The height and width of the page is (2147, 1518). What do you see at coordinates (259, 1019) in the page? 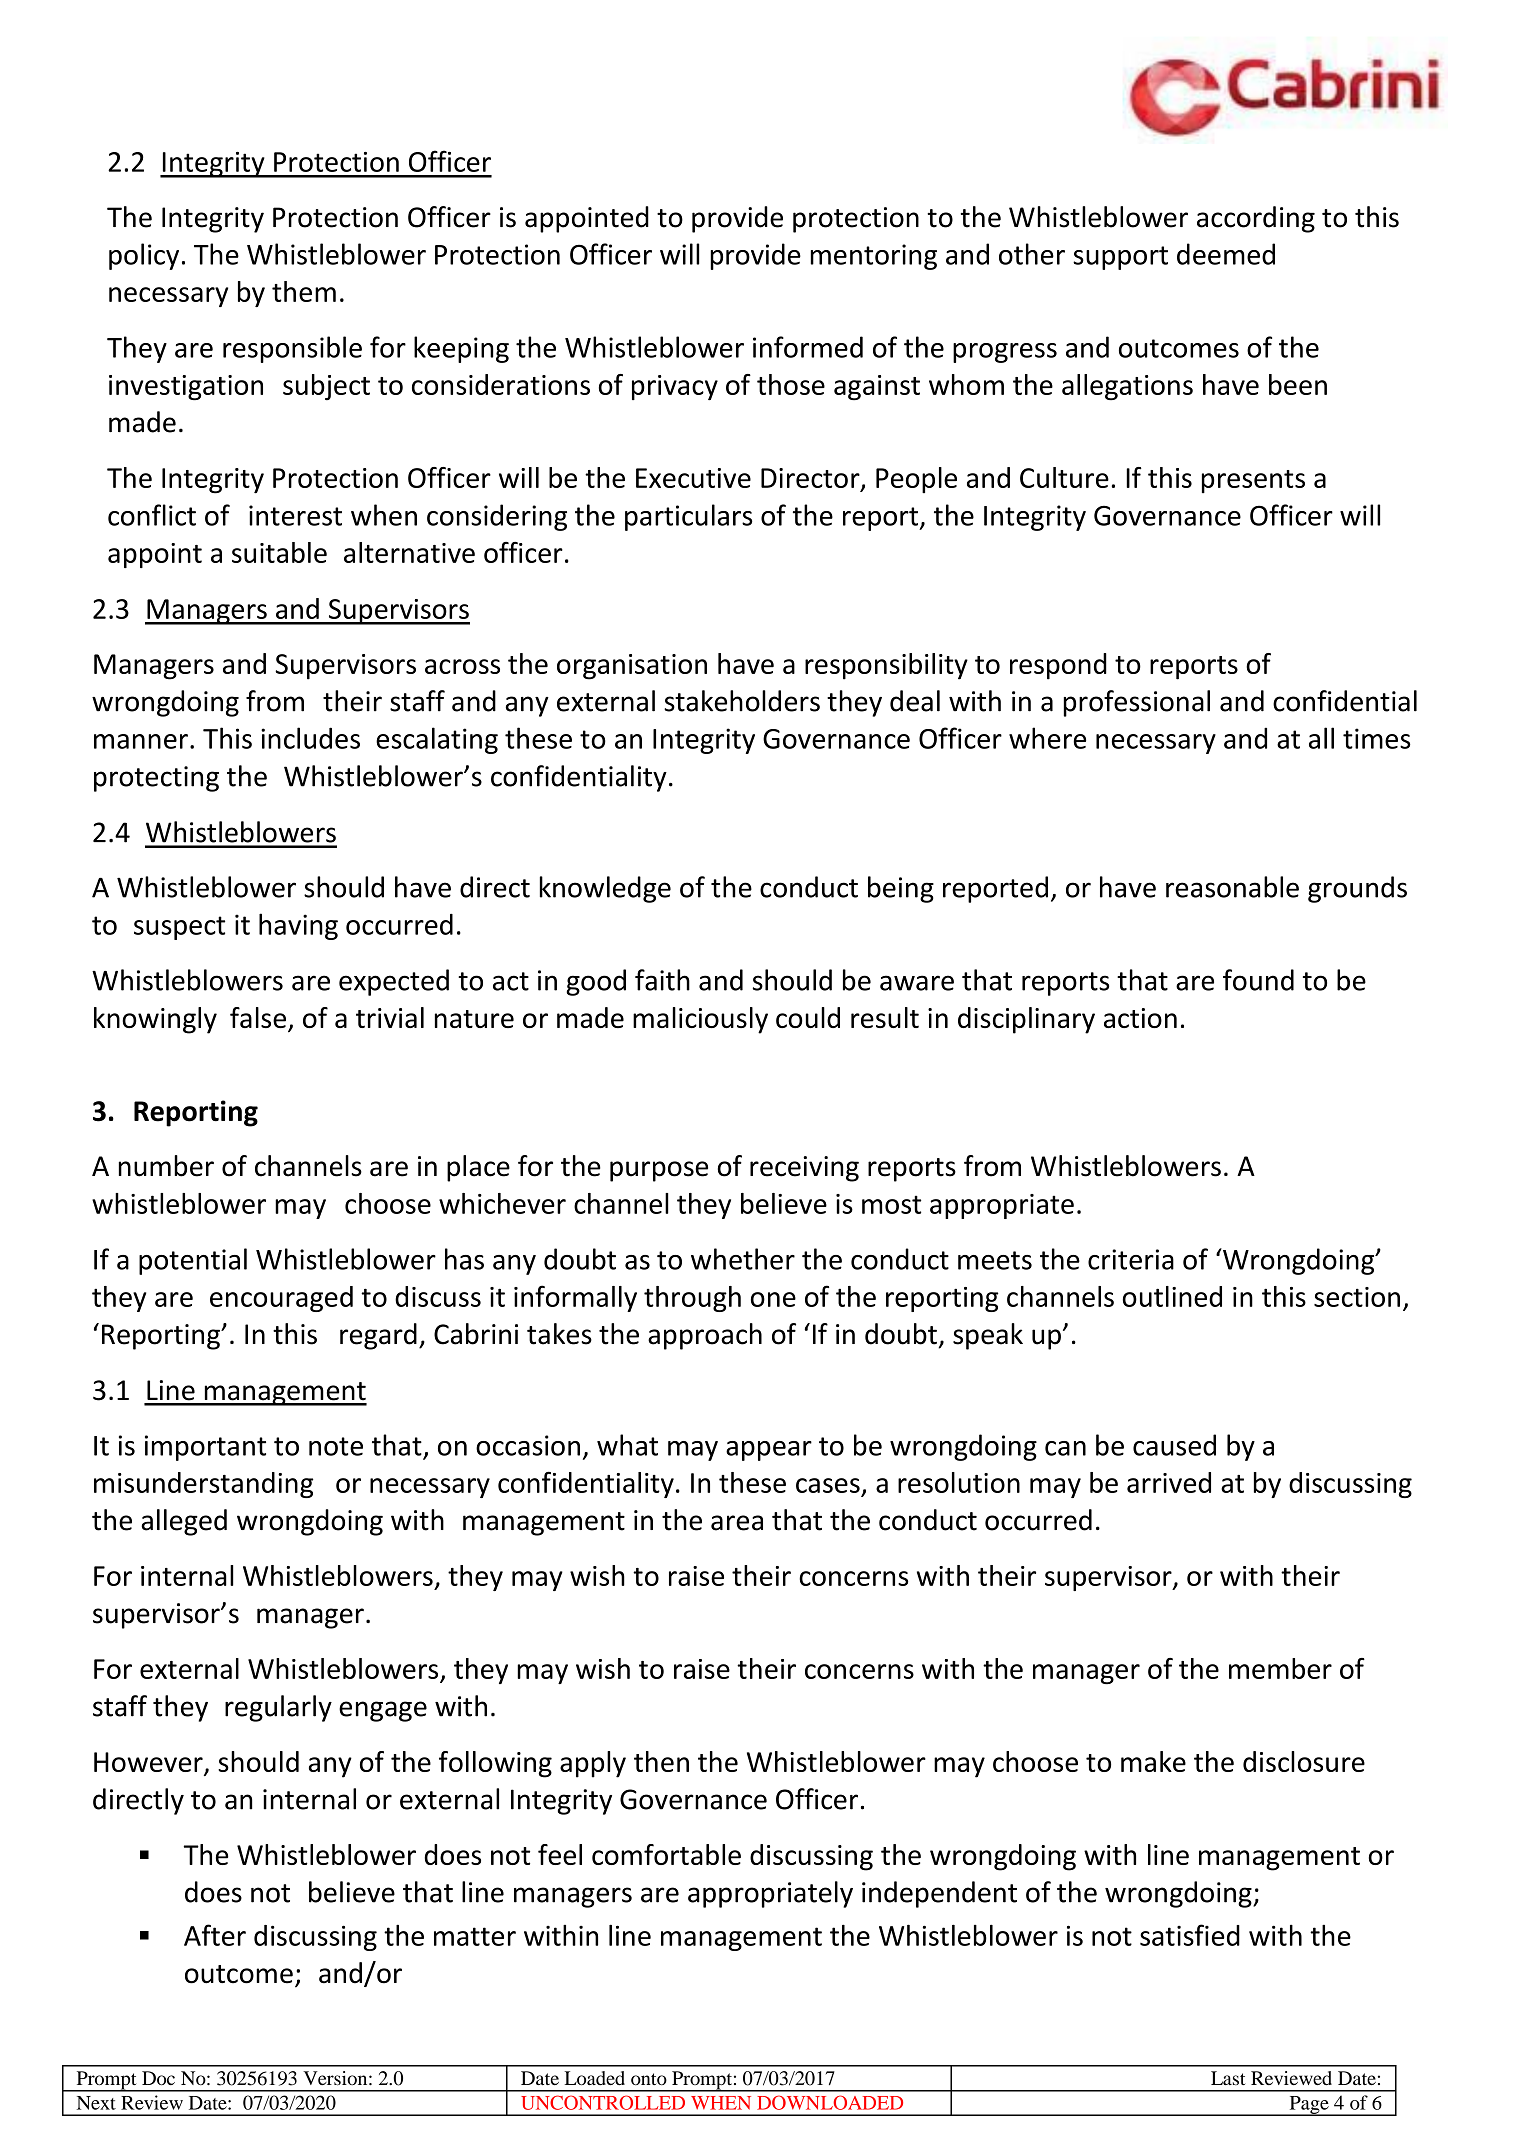
I see `false` at bounding box center [259, 1019].
